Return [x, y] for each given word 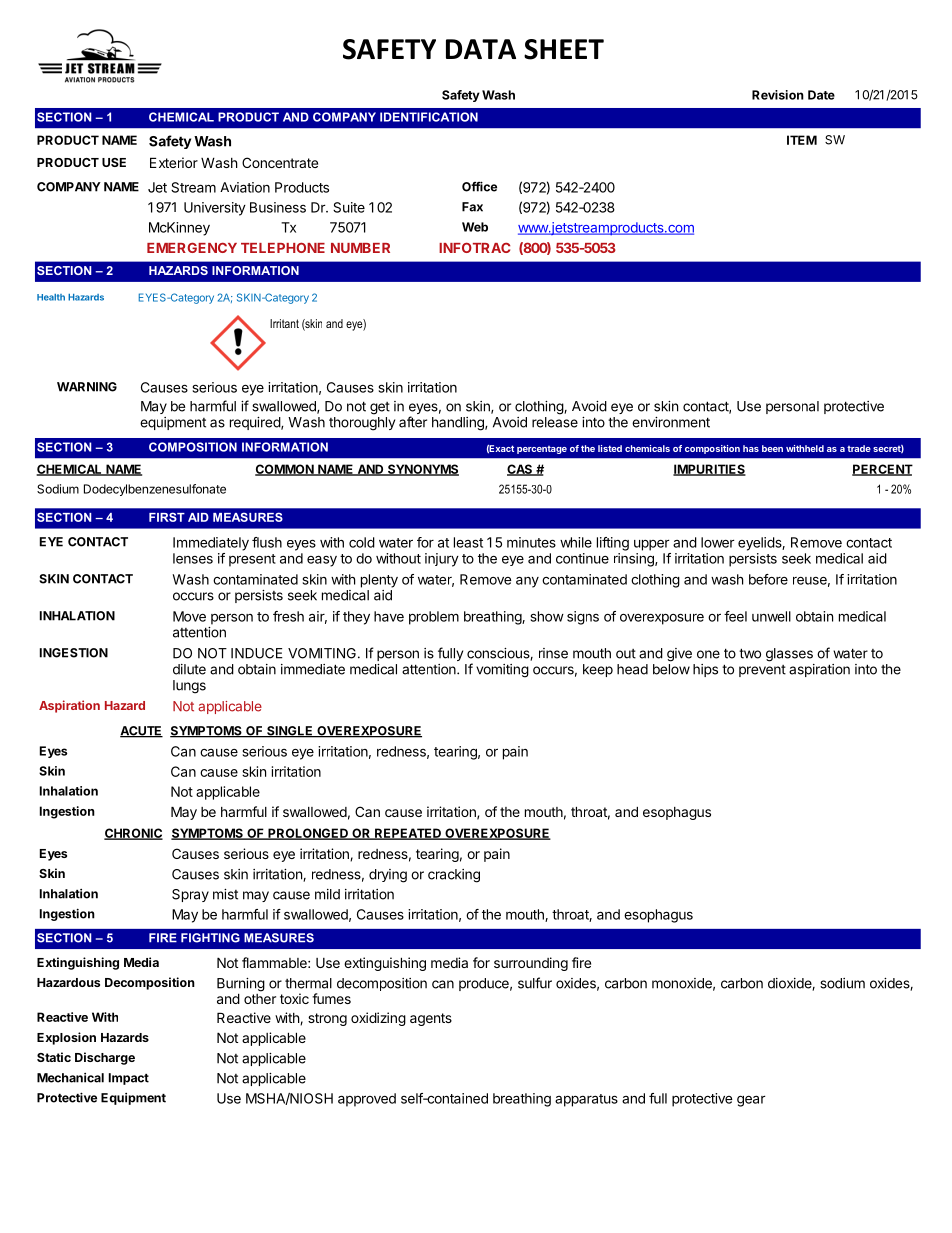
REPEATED [408, 834]
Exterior [174, 162]
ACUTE [141, 732]
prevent [762, 671]
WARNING [87, 387]
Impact [129, 1079]
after [413, 422]
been [772, 448]
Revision [778, 95]
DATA [481, 49]
